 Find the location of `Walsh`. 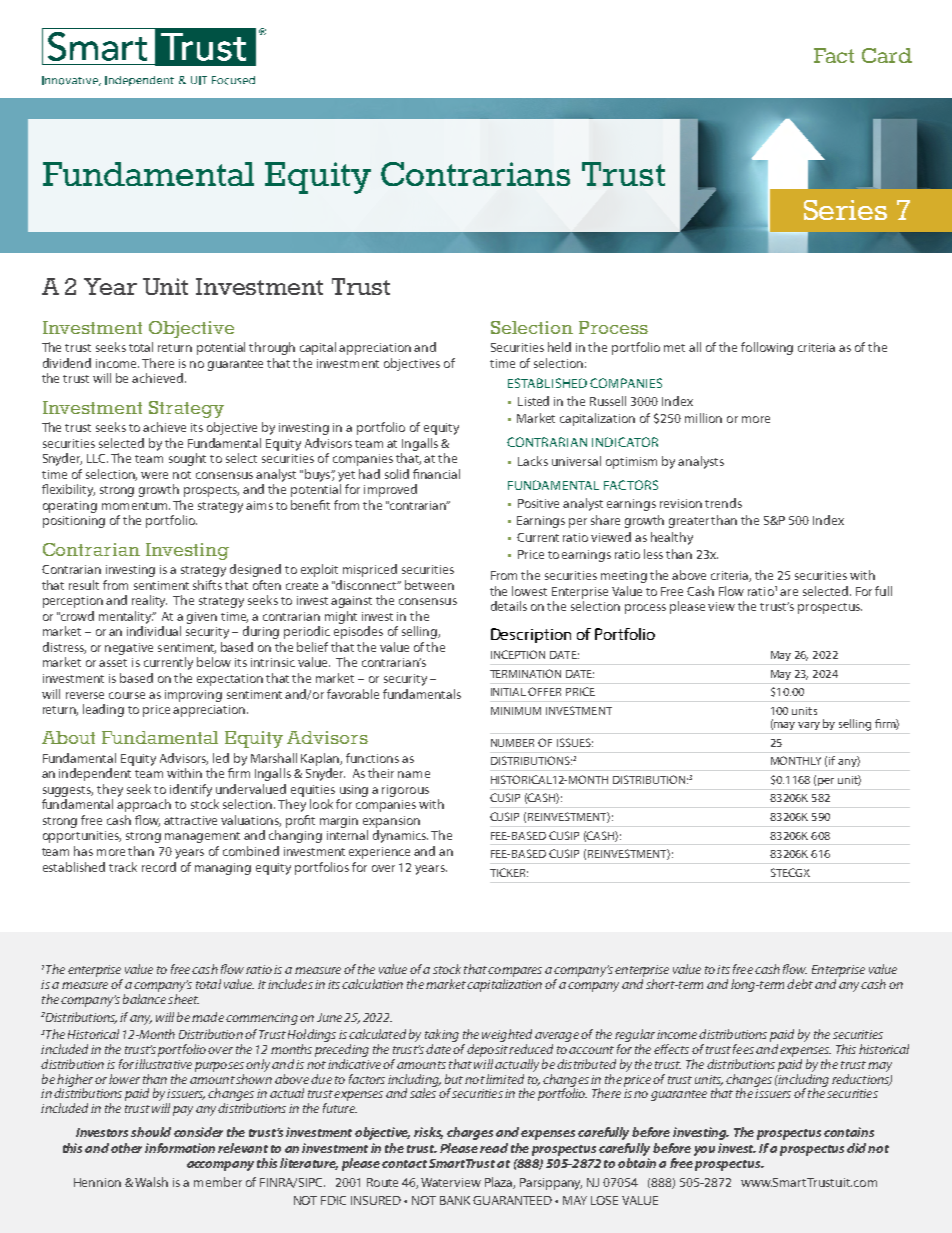

Walsh is located at coordinates (151, 1182).
